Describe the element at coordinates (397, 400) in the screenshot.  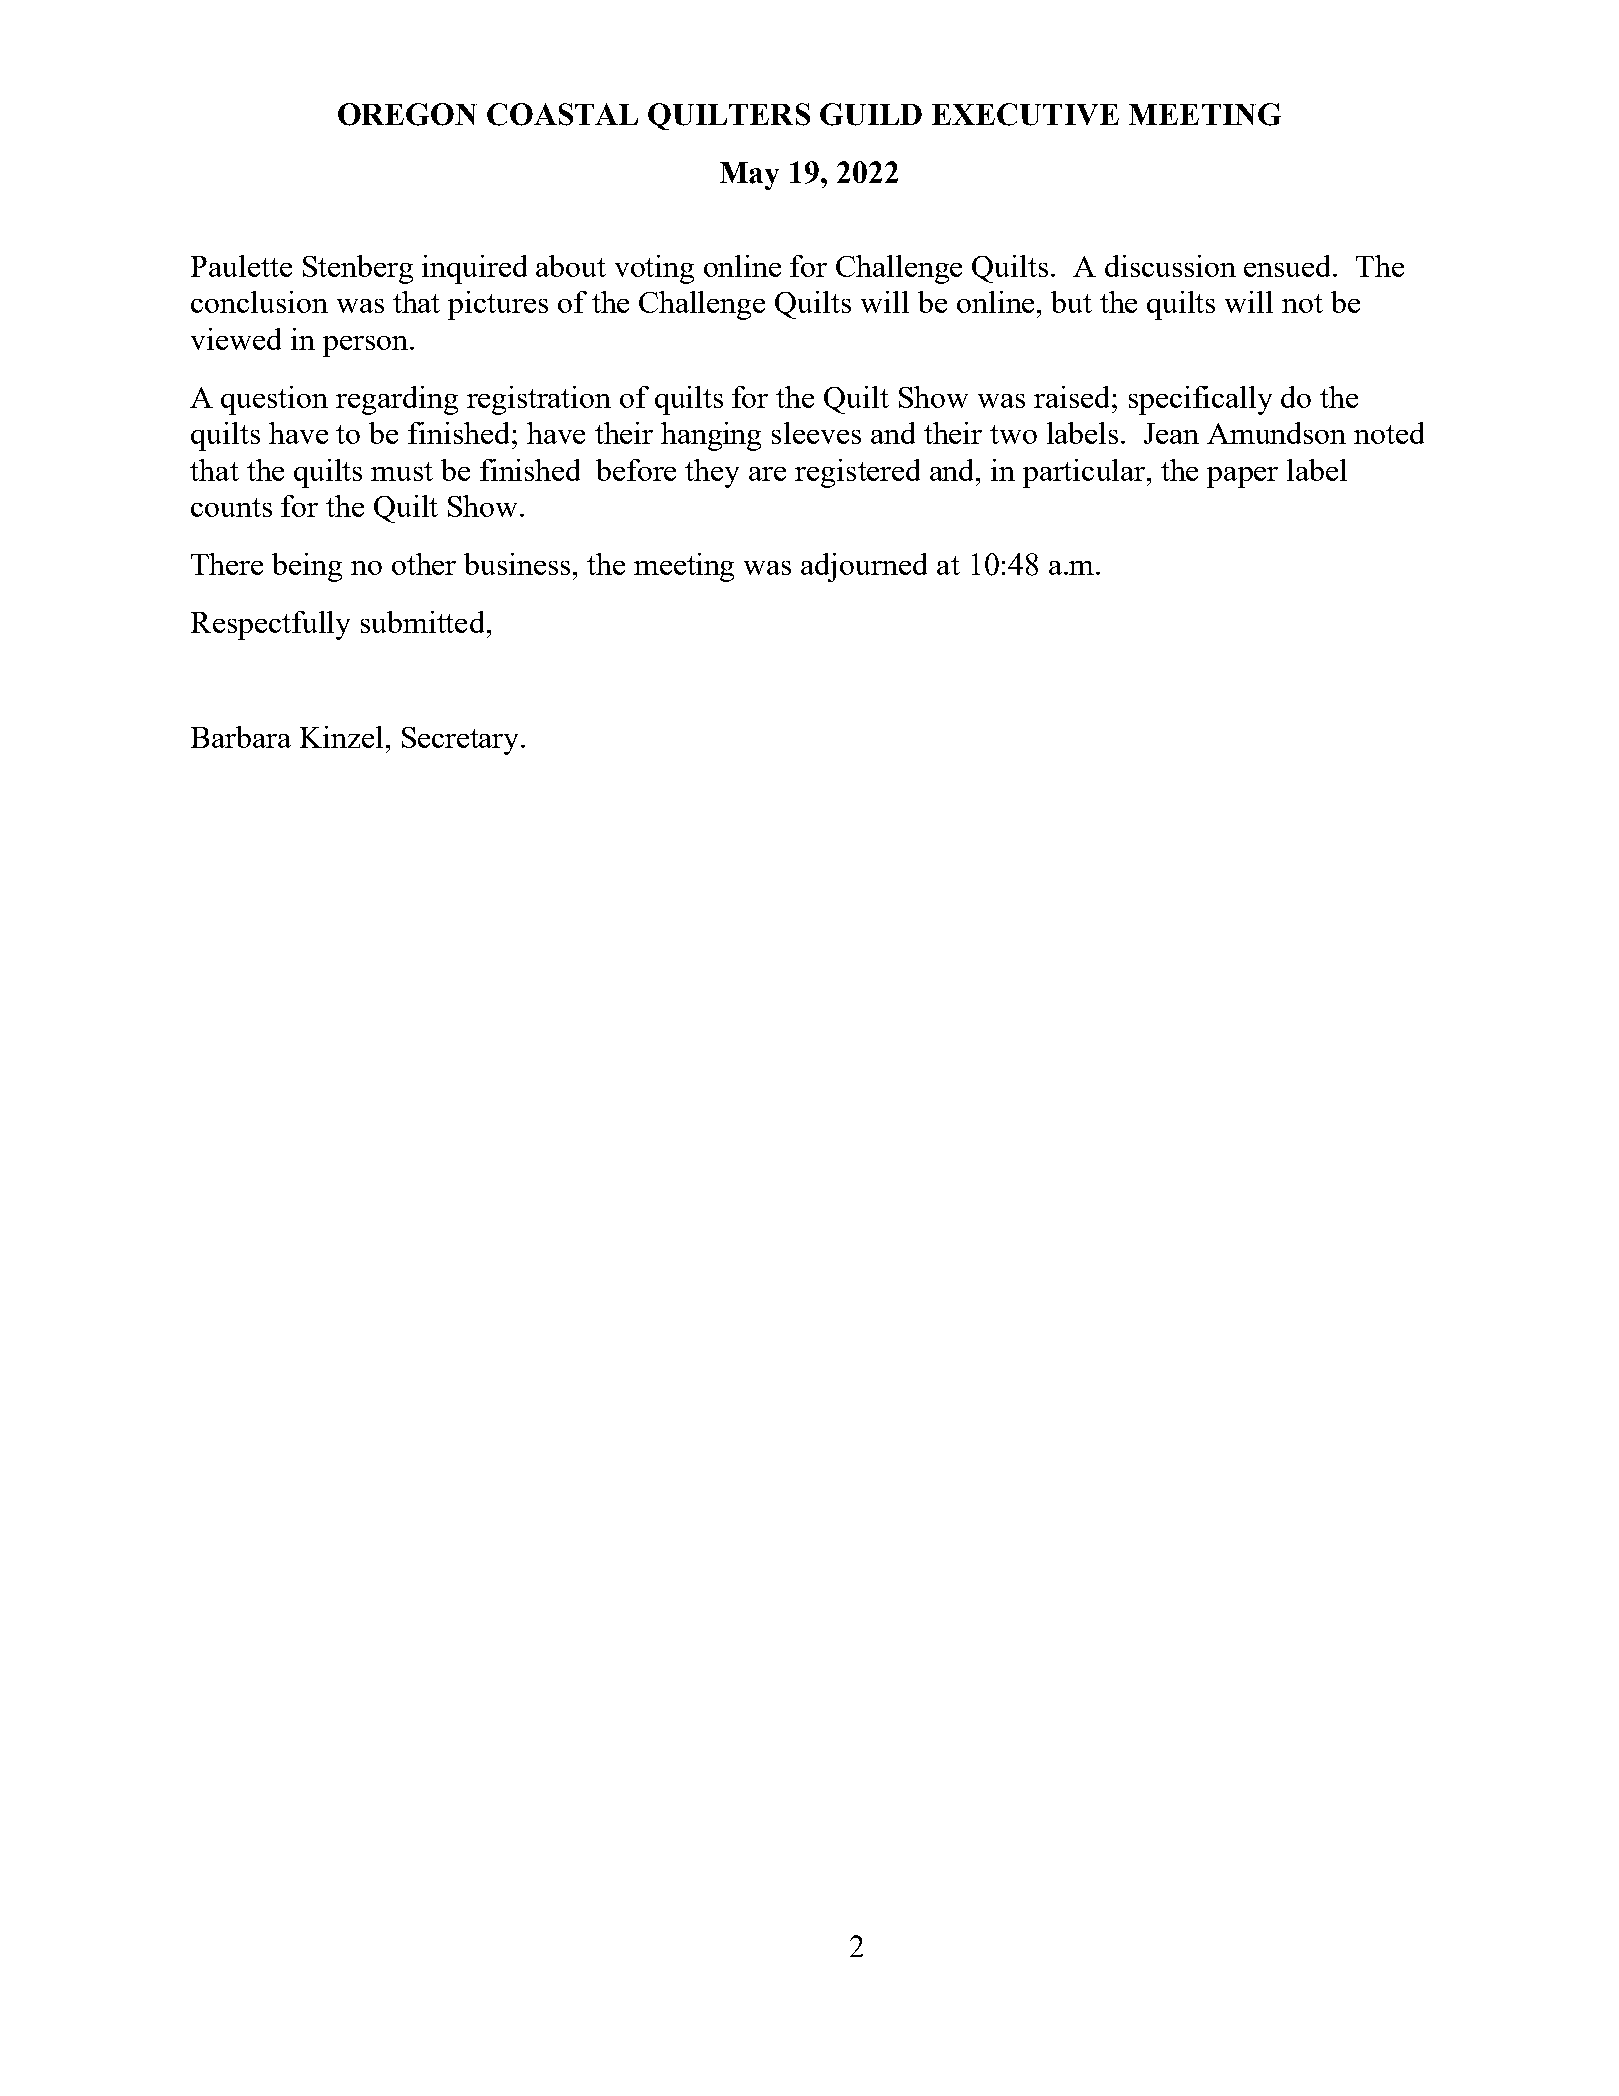
I see `regarding` at that location.
